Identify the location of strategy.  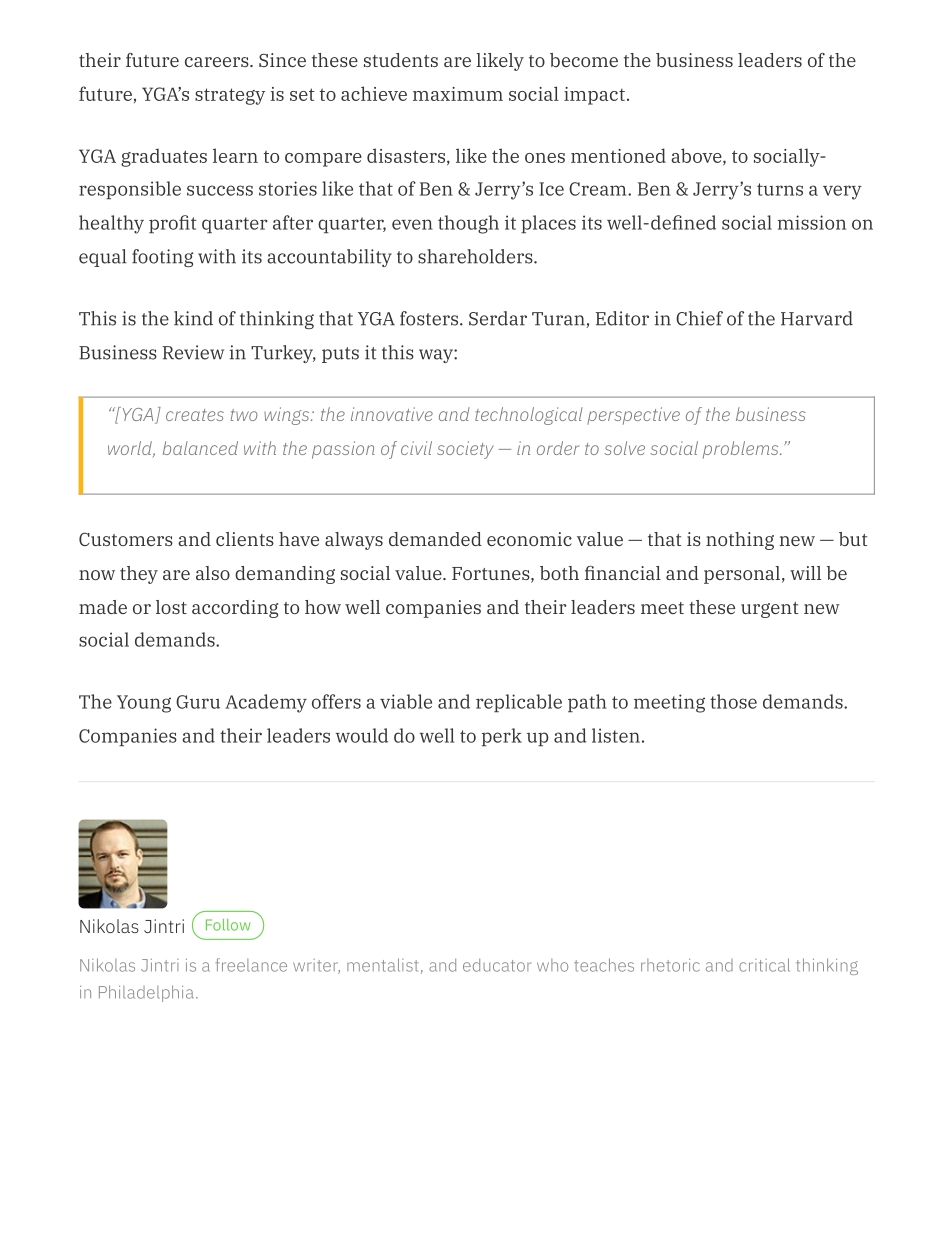
(230, 96).
